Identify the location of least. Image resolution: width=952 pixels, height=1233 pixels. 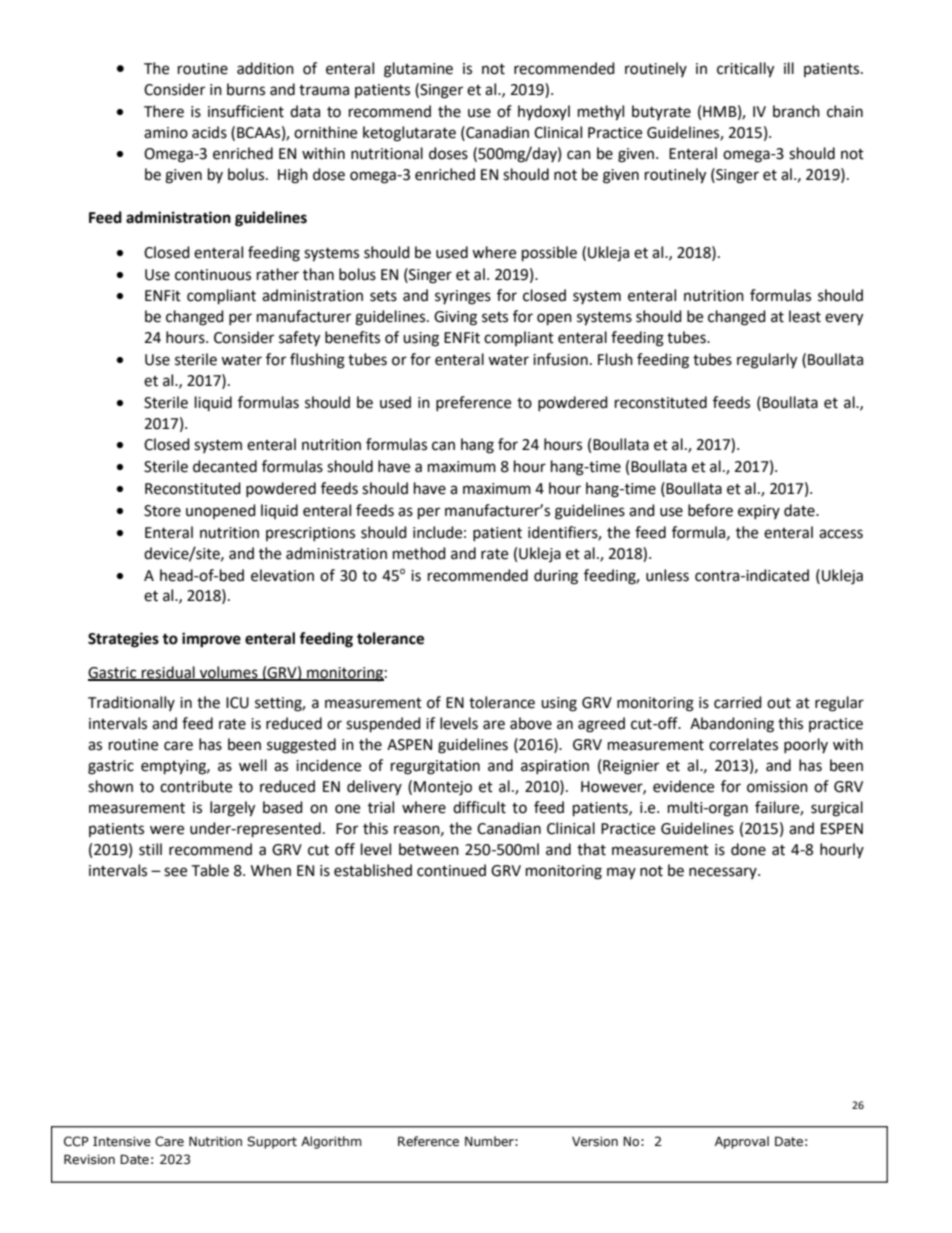
(805, 316).
